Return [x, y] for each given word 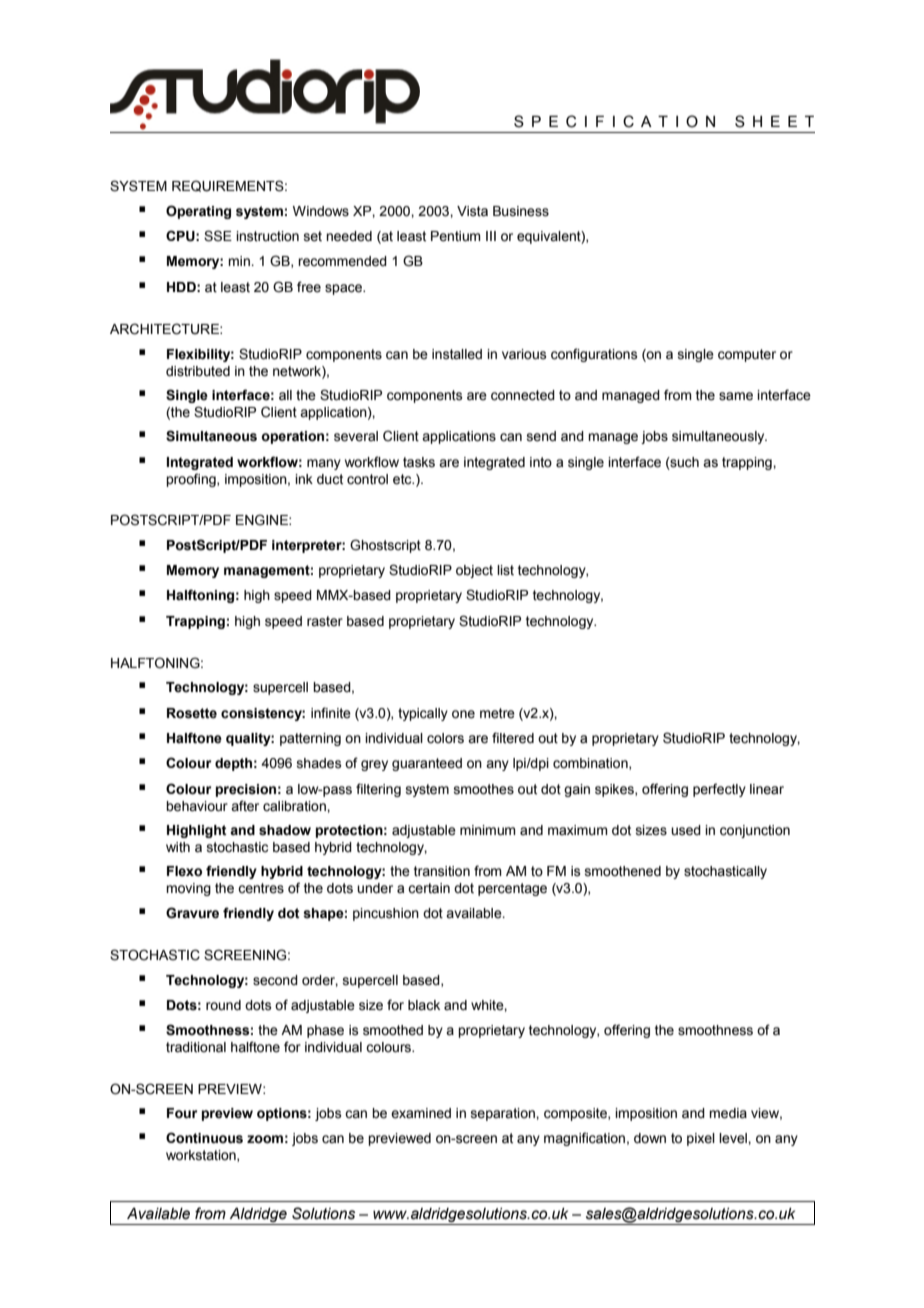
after [245, 806]
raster [325, 621]
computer [747, 355]
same [736, 396]
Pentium [456, 236]
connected [523, 395]
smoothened [623, 871]
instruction [267, 236]
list [505, 570]
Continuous [204, 1138]
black [424, 1005]
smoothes [484, 789]
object [474, 571]
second [275, 980]
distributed [198, 371]
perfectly [719, 790]
